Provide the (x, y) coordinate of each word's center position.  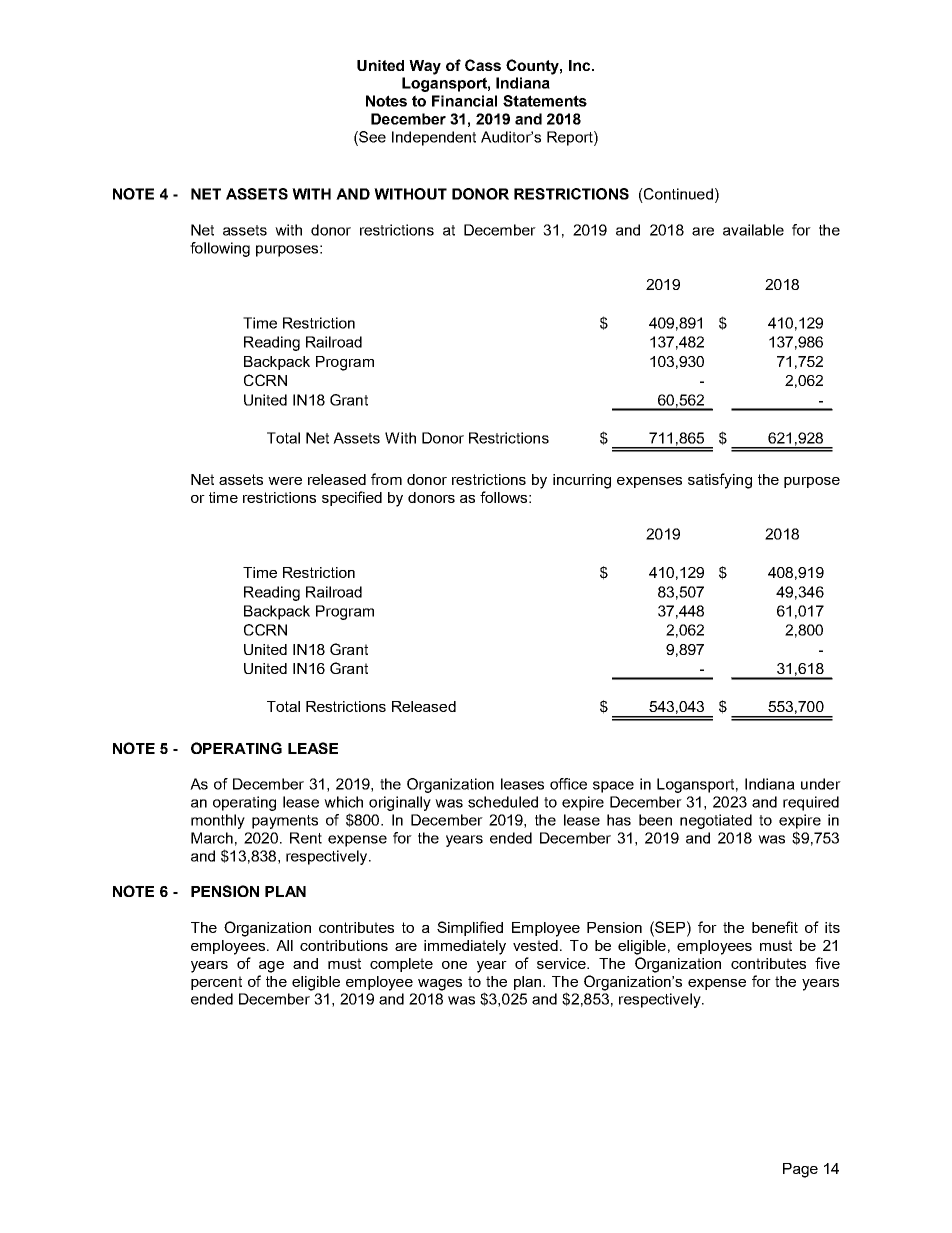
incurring (582, 481)
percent (216, 983)
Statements (545, 101)
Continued (677, 194)
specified (352, 498)
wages (440, 985)
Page (800, 1170)
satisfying (720, 481)
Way (425, 67)
